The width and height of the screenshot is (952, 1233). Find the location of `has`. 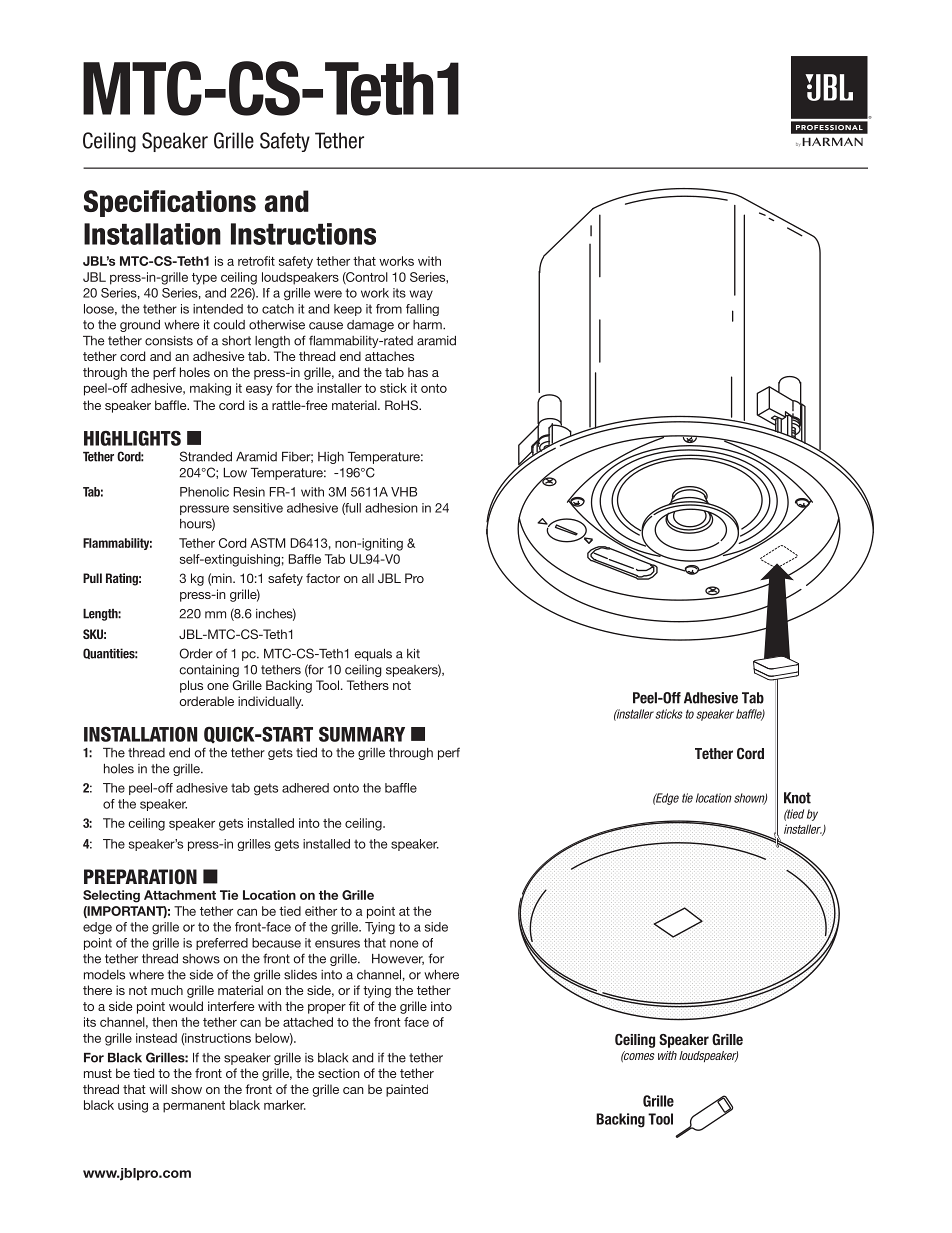

has is located at coordinates (418, 372).
